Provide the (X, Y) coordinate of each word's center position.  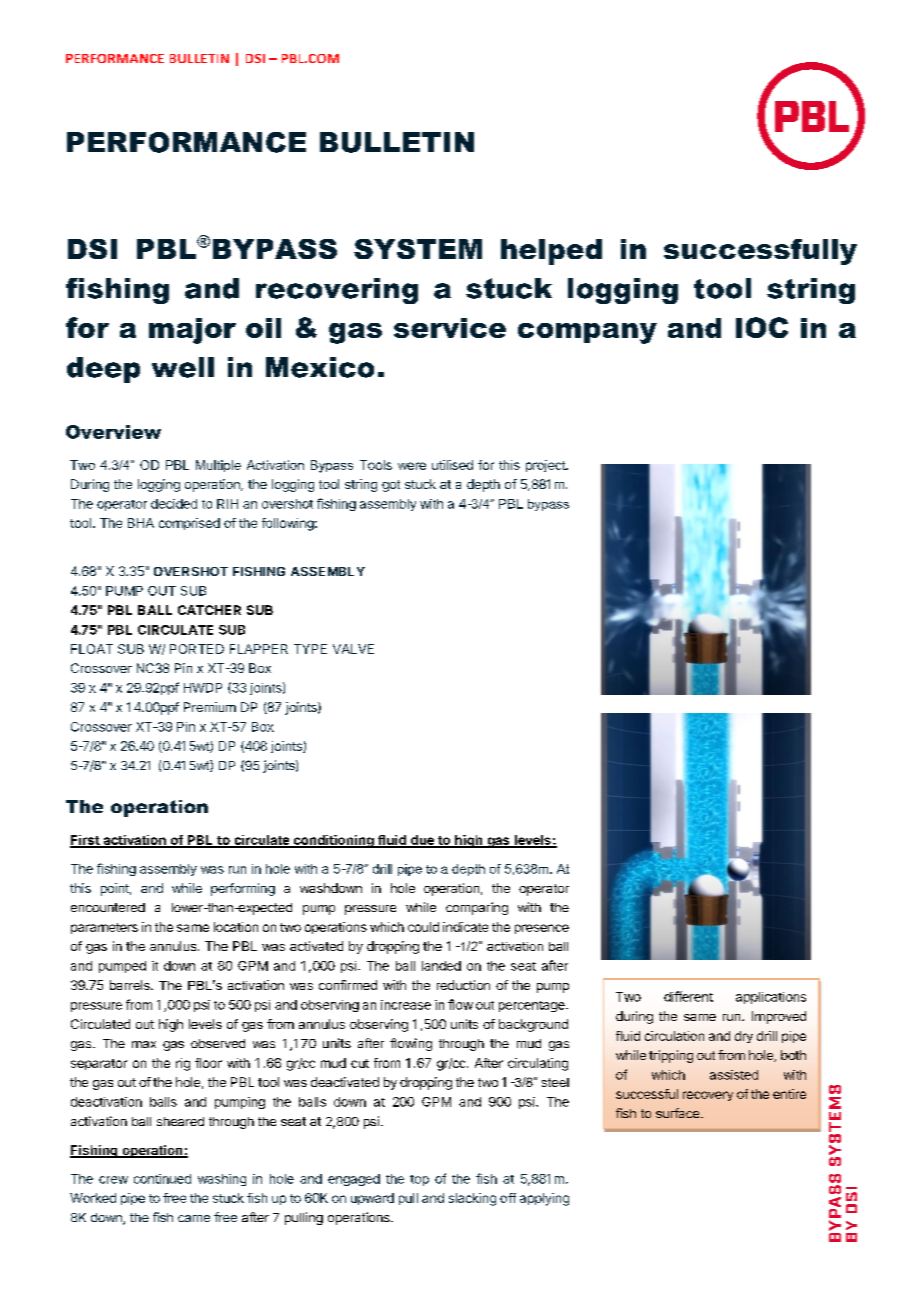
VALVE (353, 649)
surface (679, 1113)
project (546, 466)
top (419, 1180)
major (192, 331)
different (688, 996)
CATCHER (209, 610)
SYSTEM (418, 249)
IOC (762, 327)
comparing (477, 908)
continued (162, 1179)
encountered (108, 907)
